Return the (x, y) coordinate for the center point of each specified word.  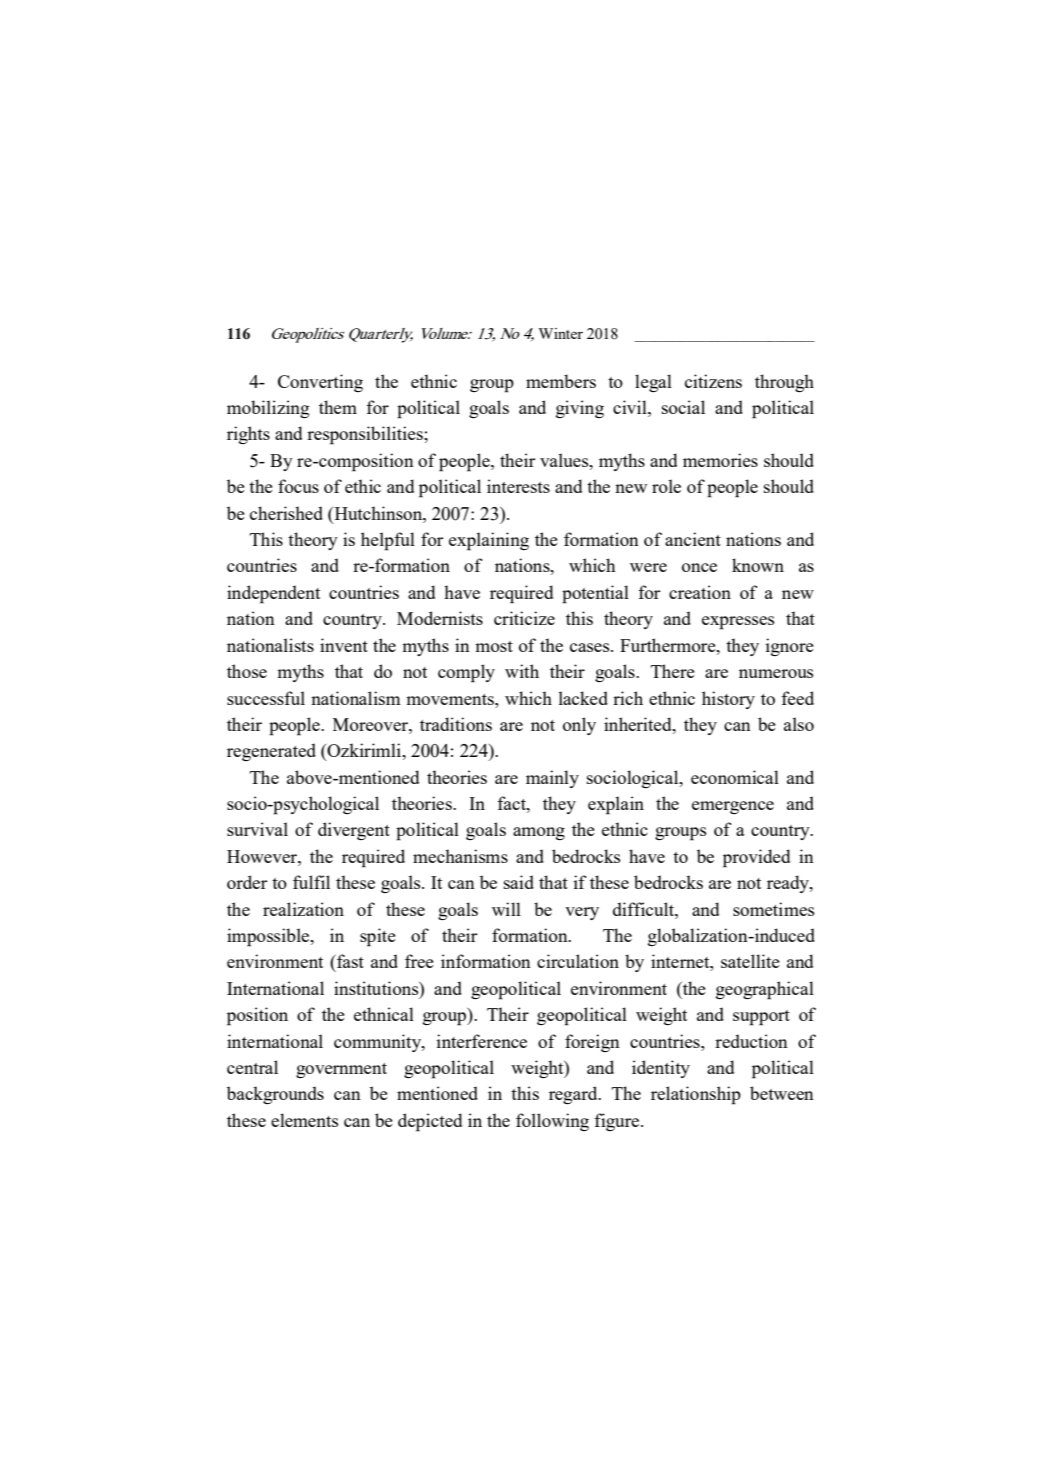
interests (518, 486)
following (552, 1122)
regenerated (271, 752)
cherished (286, 513)
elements (305, 1120)
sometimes (774, 909)
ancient (693, 539)
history (728, 700)
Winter (560, 333)
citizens (713, 381)
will (506, 909)
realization (303, 909)
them (338, 407)
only (579, 726)
